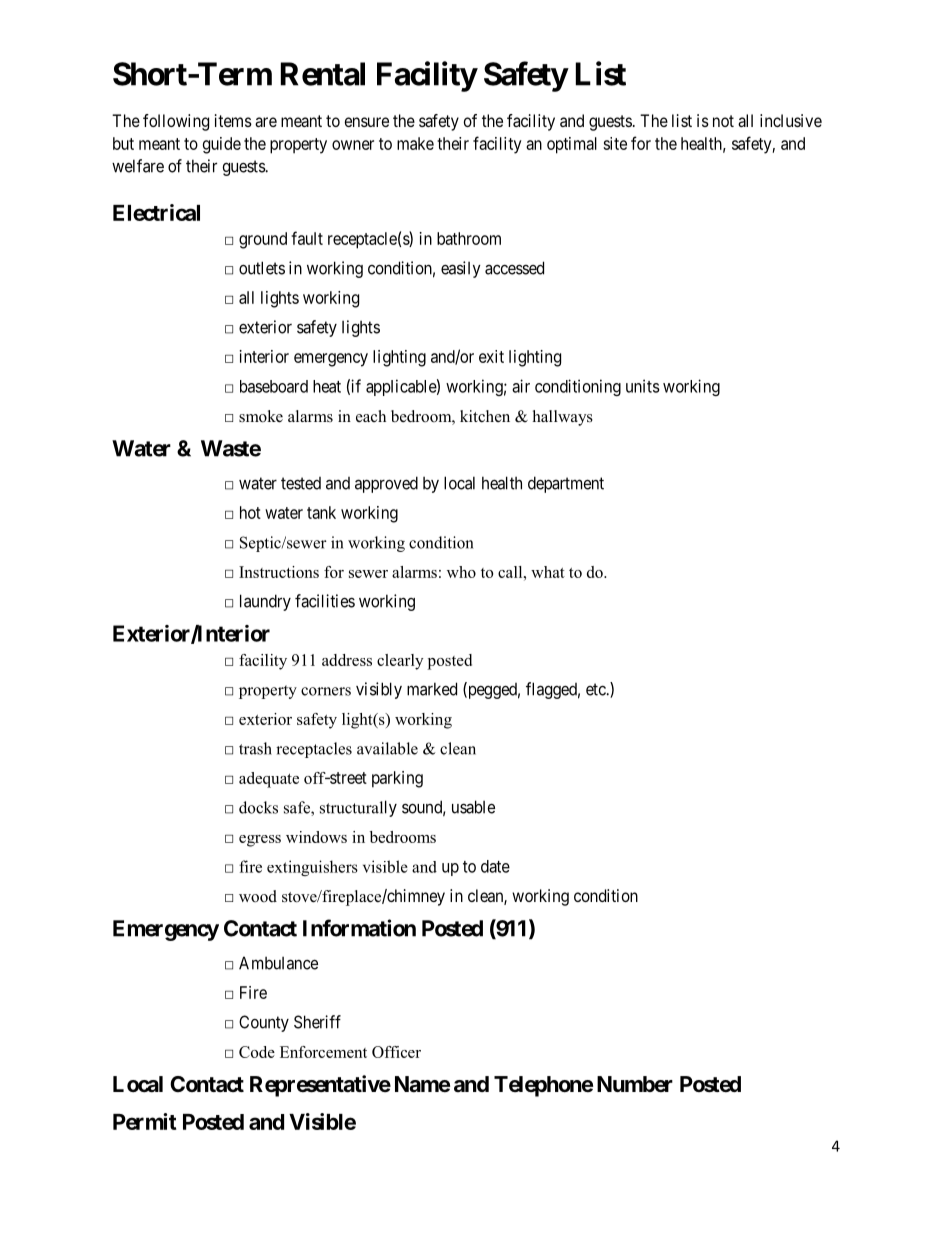 This screenshot has height=1233, width=952. Describe the element at coordinates (643, 386) in the screenshot. I see `units` at that location.
